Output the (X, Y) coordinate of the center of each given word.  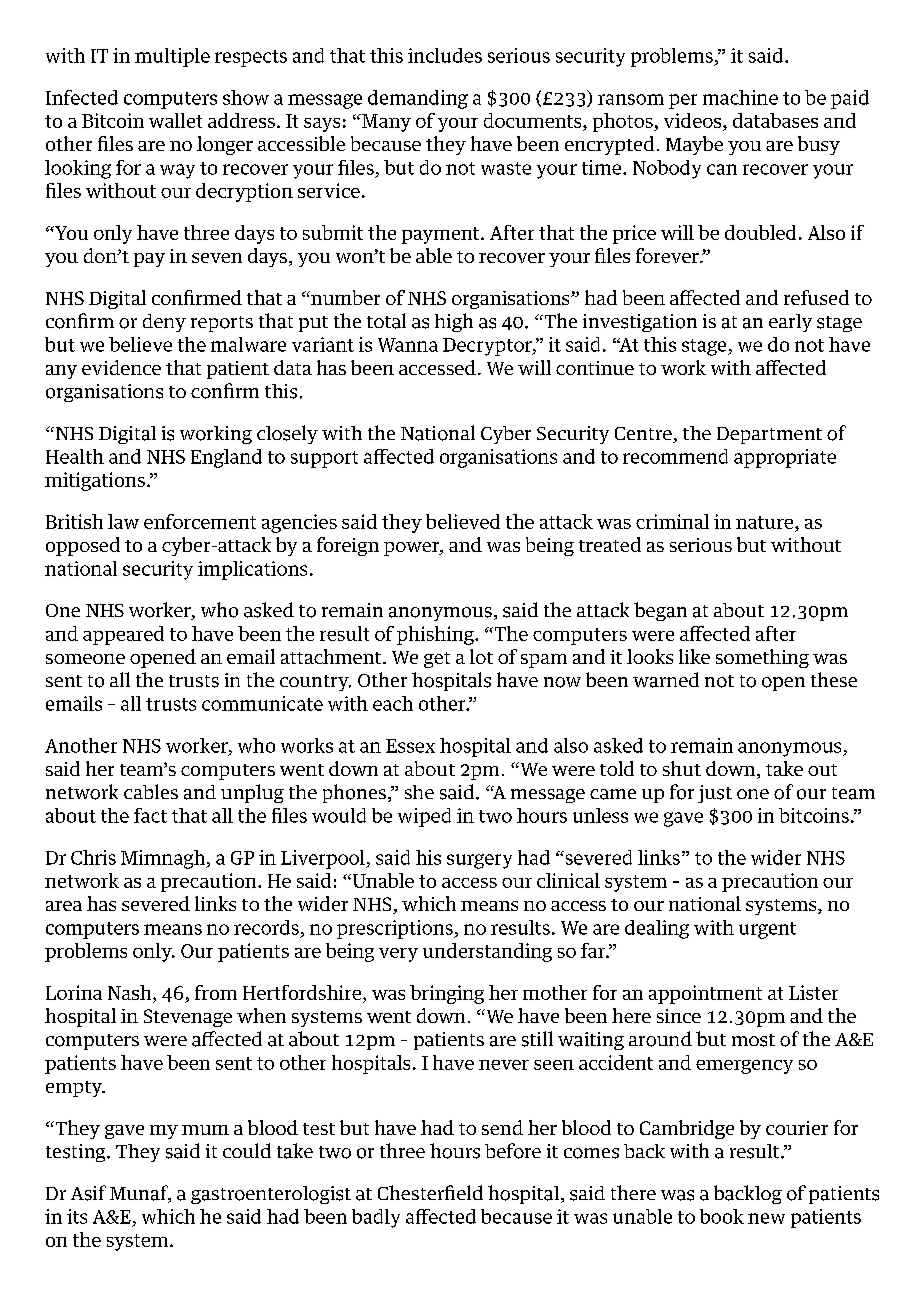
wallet (175, 120)
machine (740, 97)
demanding (418, 99)
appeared (123, 635)
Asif (88, 1193)
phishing (436, 635)
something (762, 658)
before (513, 1151)
